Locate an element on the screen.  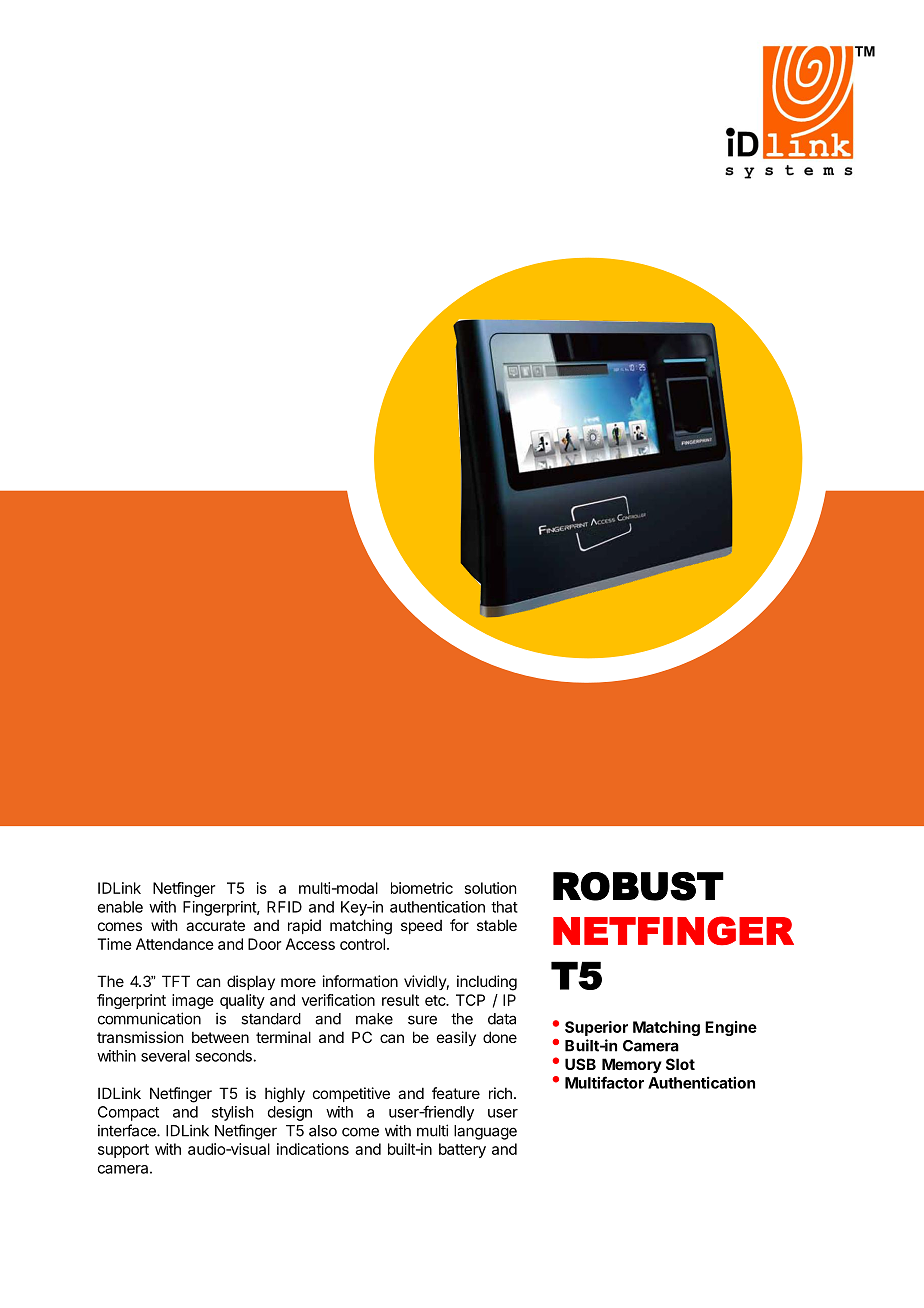
biometric is located at coordinates (422, 888).
